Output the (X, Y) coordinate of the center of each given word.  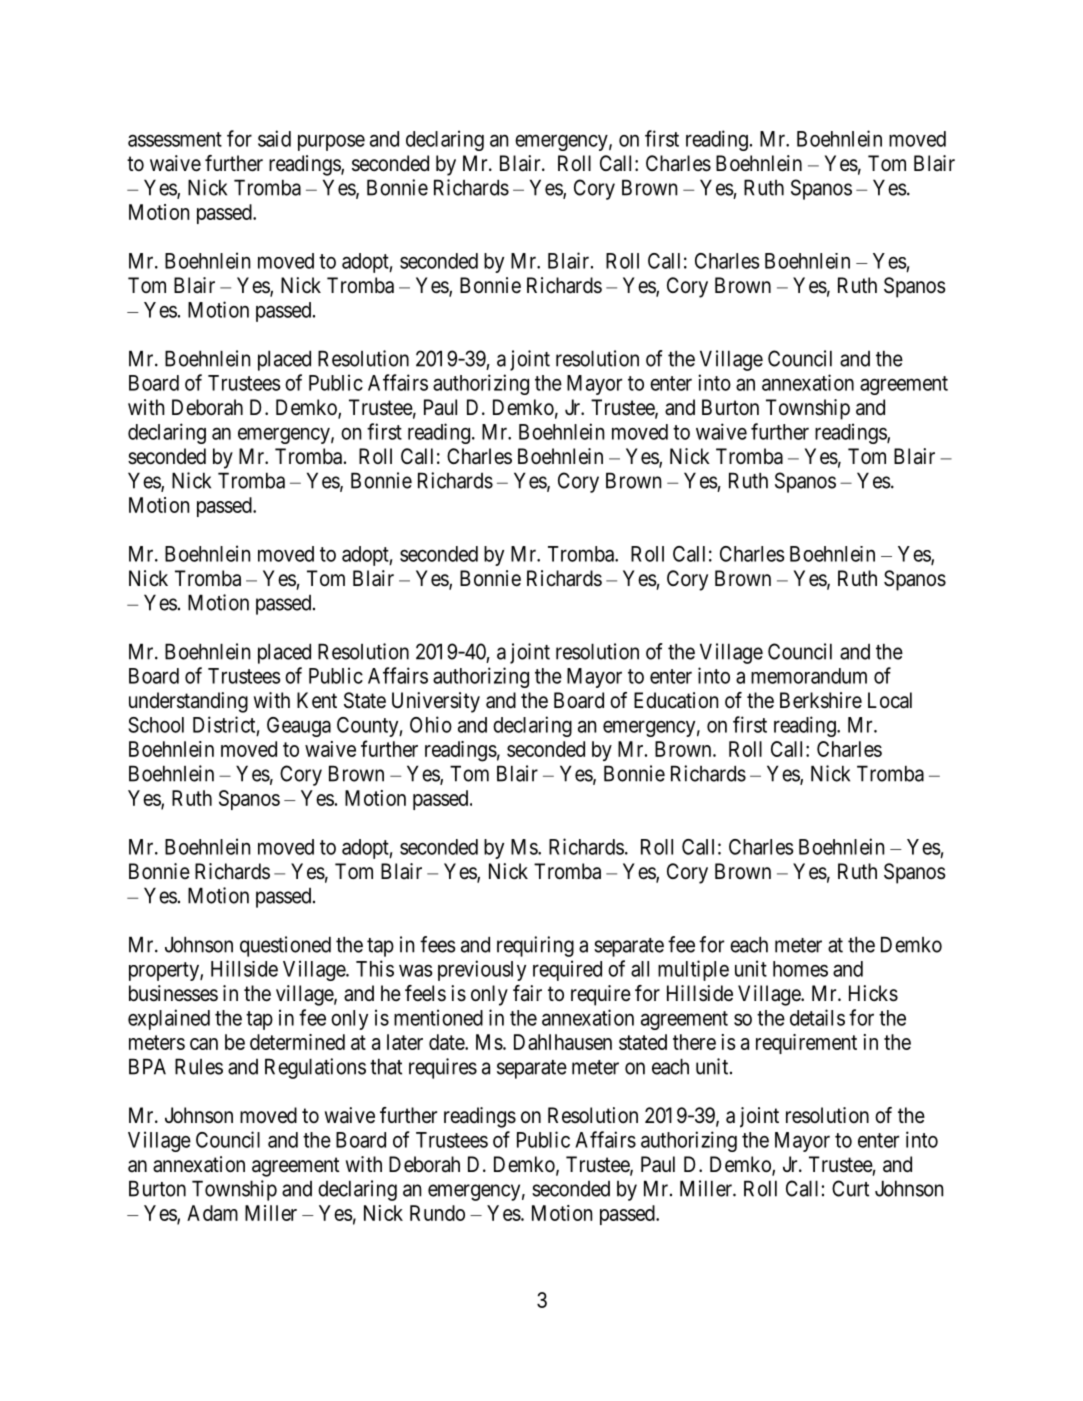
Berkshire (821, 700)
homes (800, 969)
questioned (285, 946)
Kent (317, 700)
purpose (331, 142)
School (156, 725)
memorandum (809, 676)
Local (890, 700)
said (274, 138)
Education (676, 700)
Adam (212, 1213)
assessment (175, 139)
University (436, 702)
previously (482, 970)
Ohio (431, 724)
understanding (188, 702)
